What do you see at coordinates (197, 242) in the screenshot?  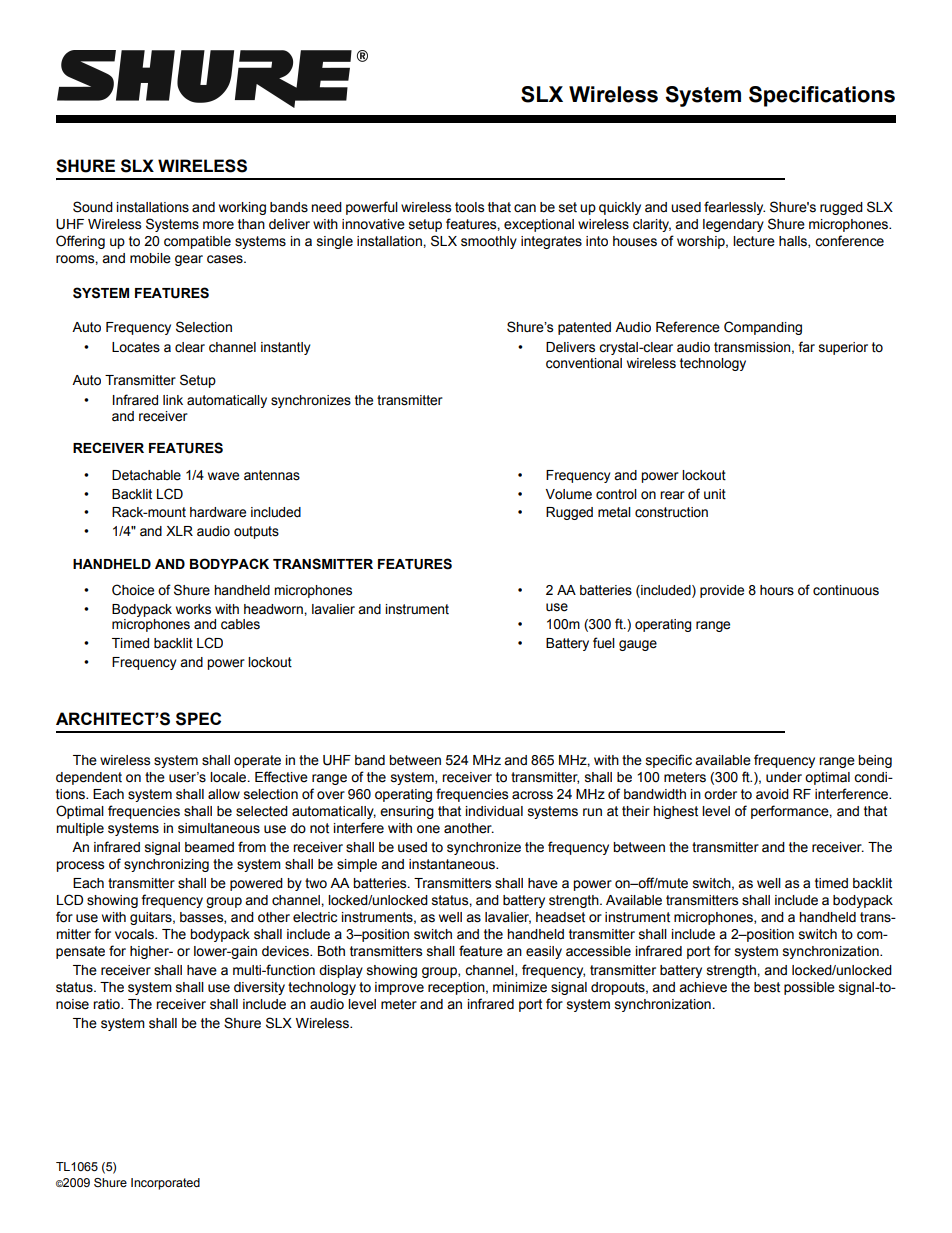 I see `compatible` at bounding box center [197, 242].
